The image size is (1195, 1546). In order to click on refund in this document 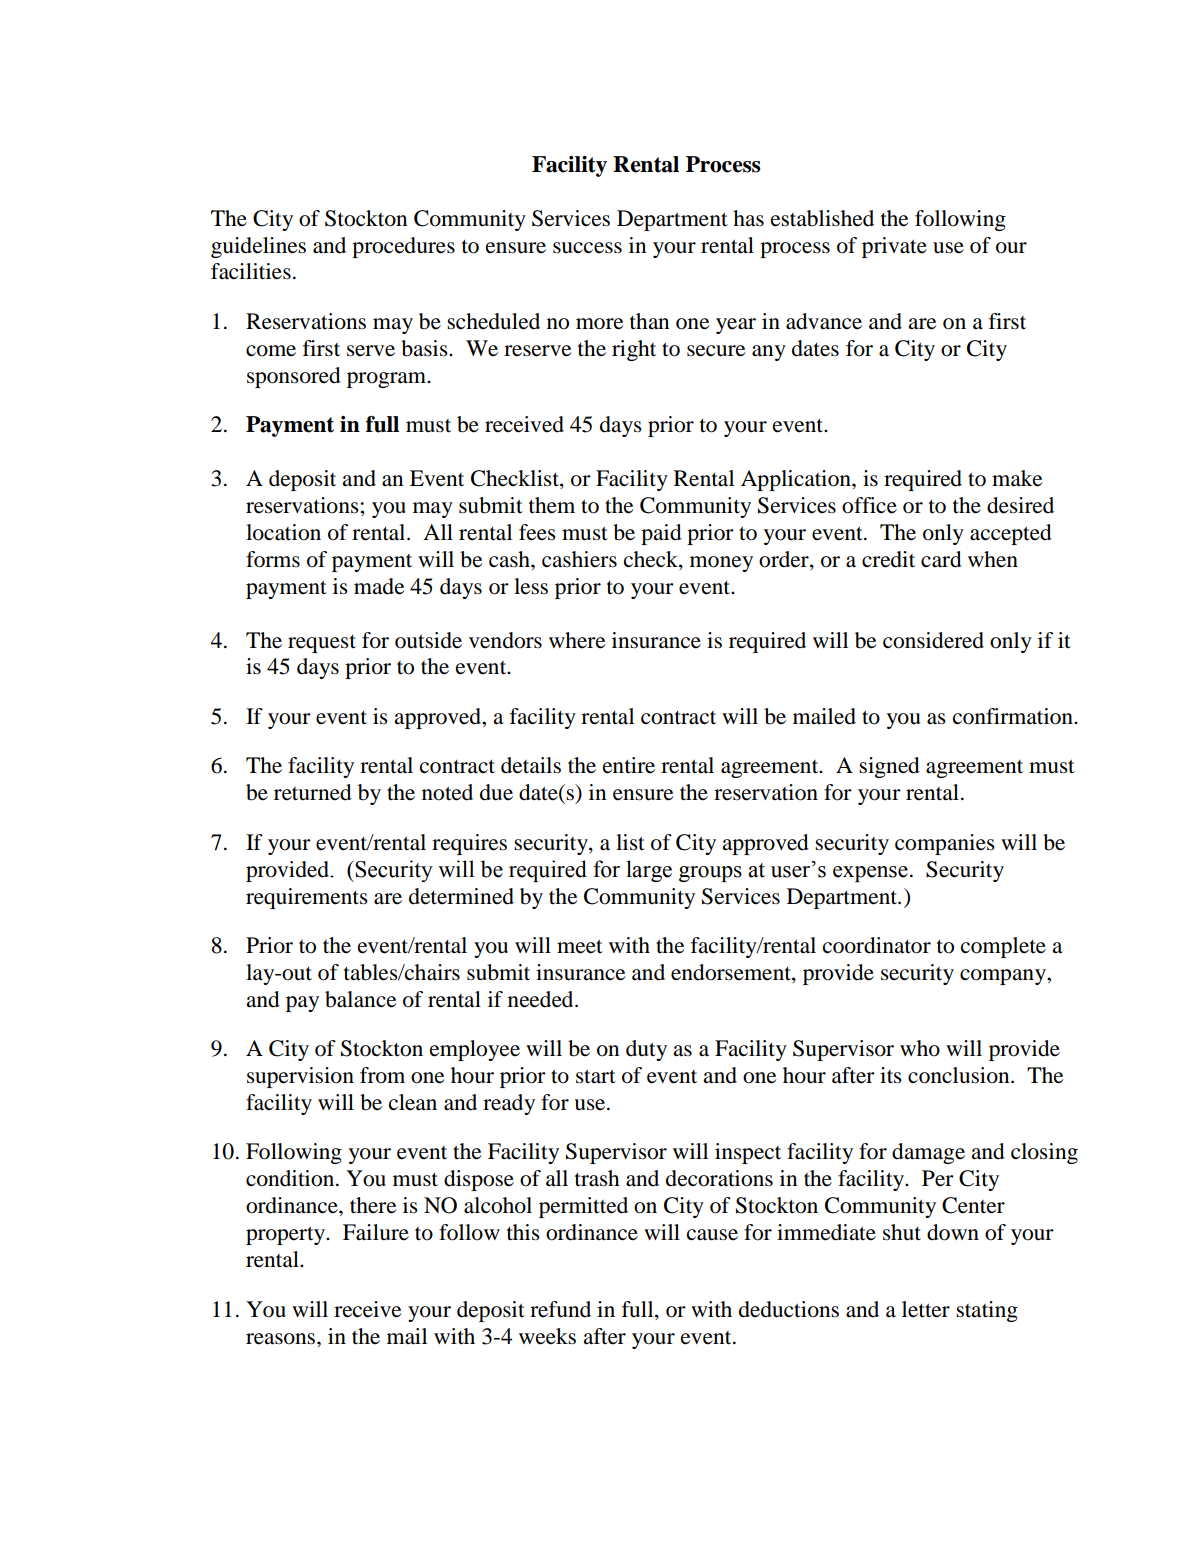, I will do `click(560, 1309)`.
